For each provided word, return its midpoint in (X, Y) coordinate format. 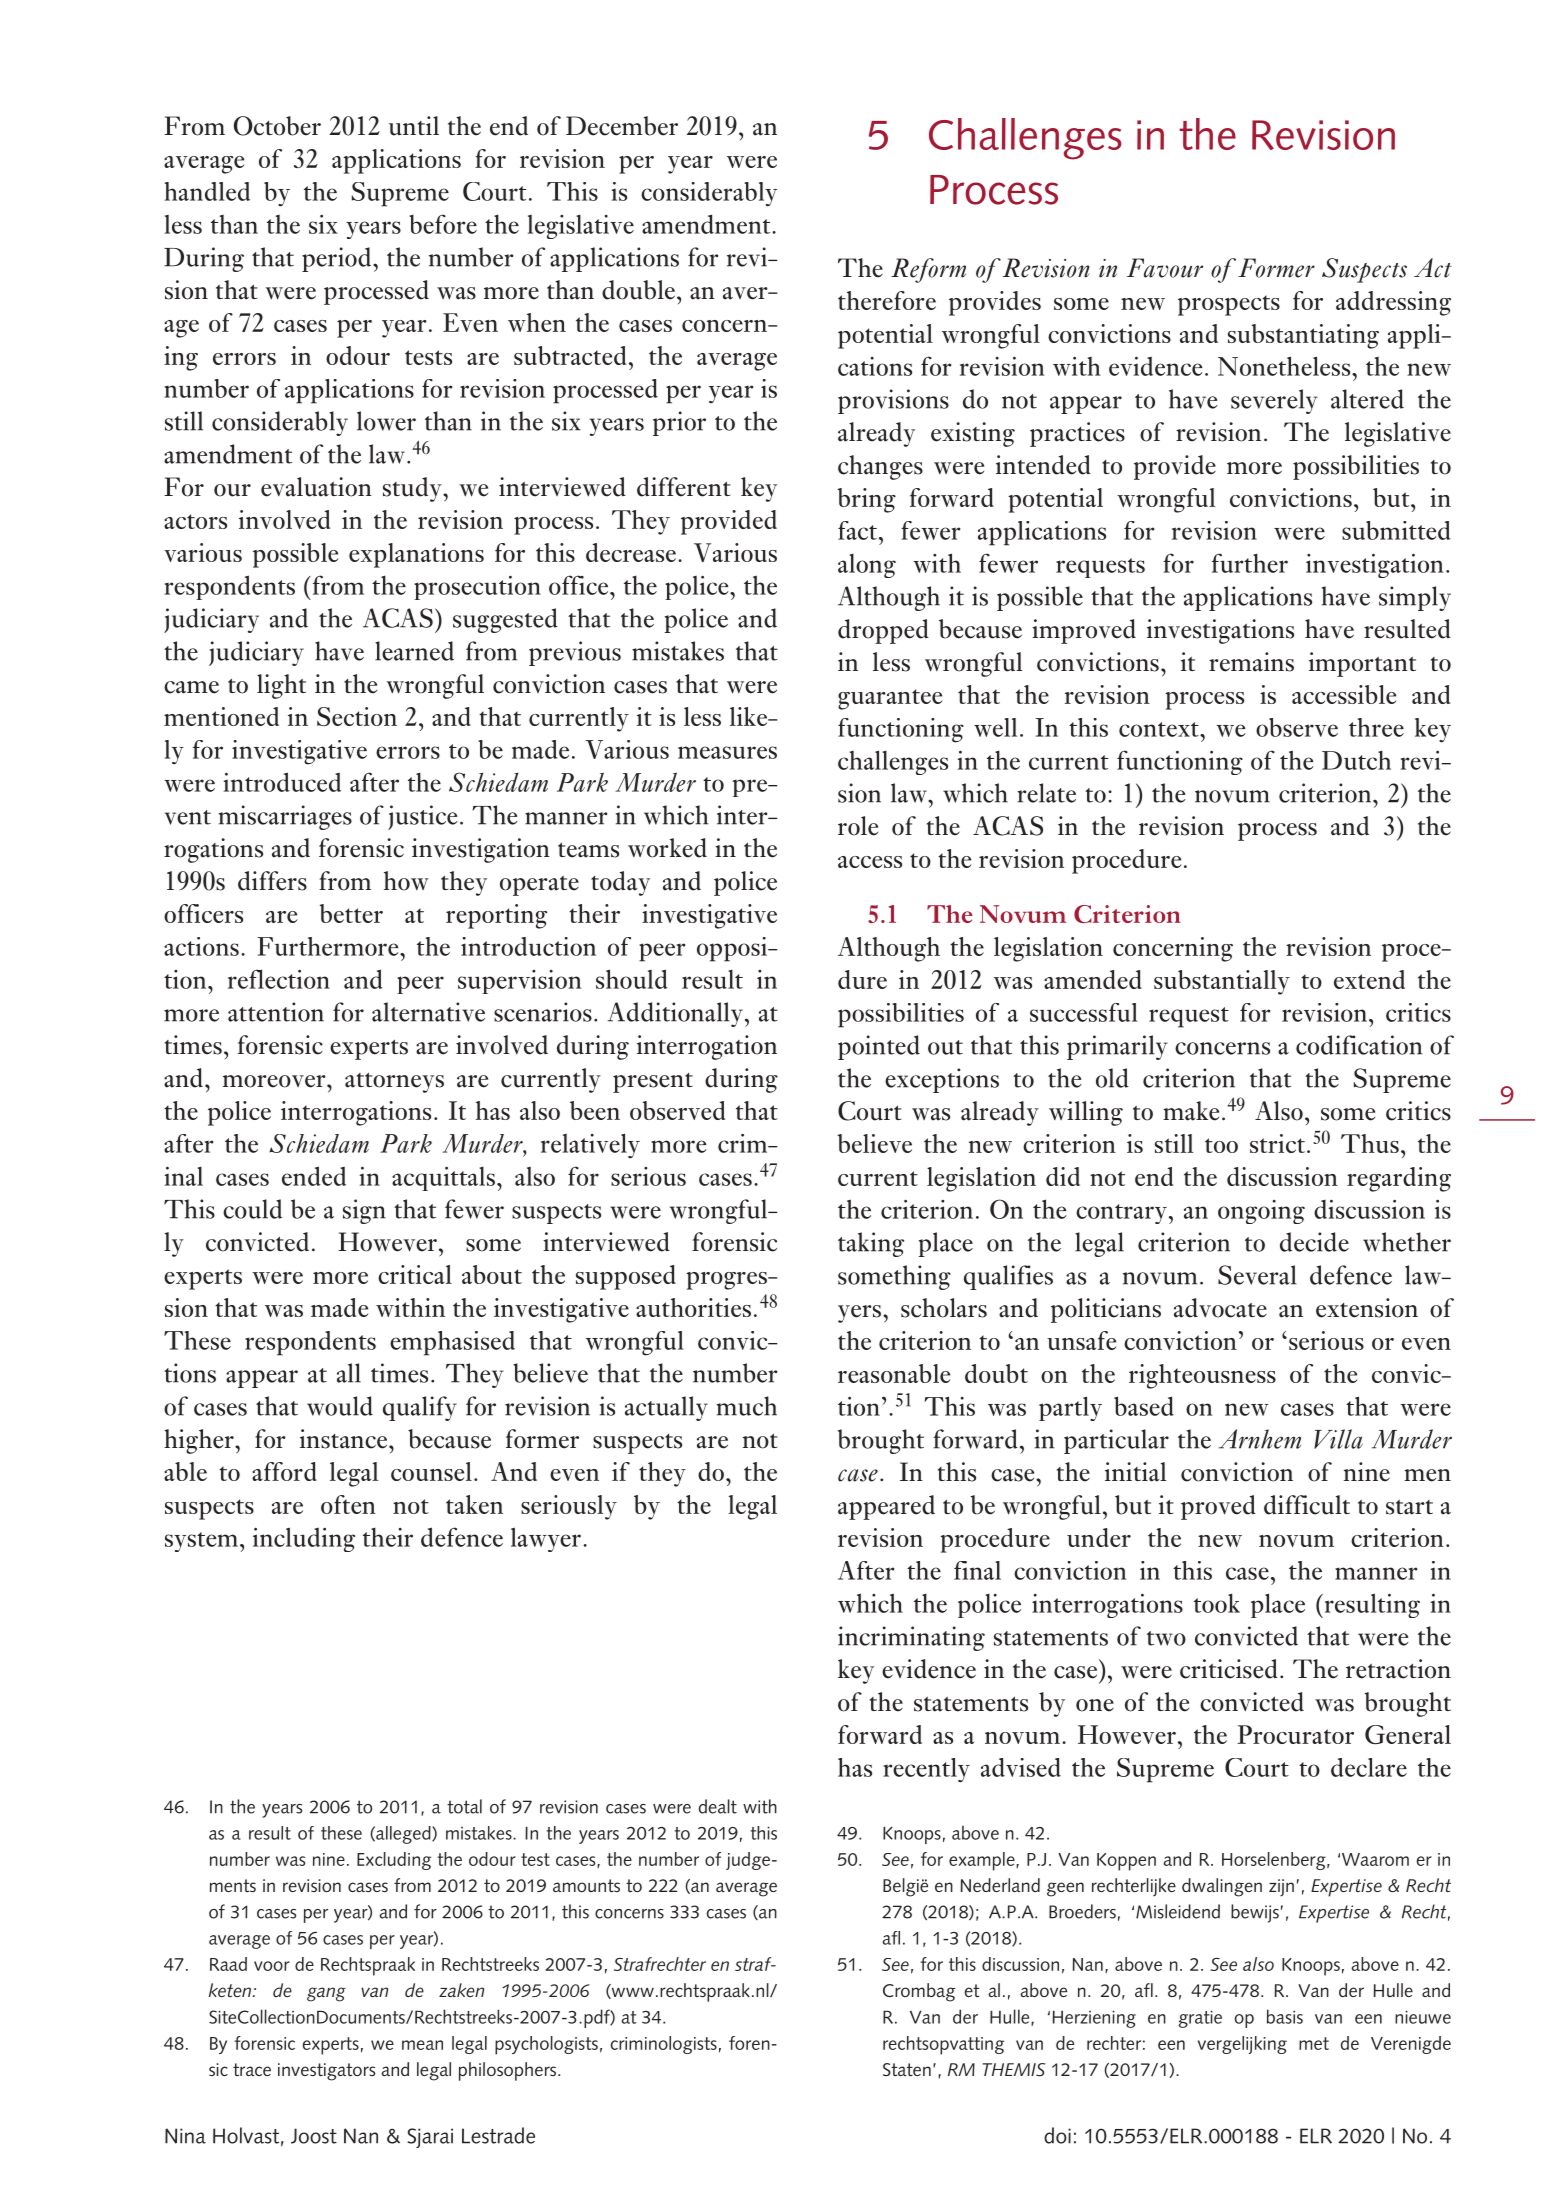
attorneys (394, 1082)
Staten (907, 2069)
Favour (1165, 268)
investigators (326, 2072)
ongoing (1261, 1212)
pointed (879, 1047)
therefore (887, 300)
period (336, 259)
